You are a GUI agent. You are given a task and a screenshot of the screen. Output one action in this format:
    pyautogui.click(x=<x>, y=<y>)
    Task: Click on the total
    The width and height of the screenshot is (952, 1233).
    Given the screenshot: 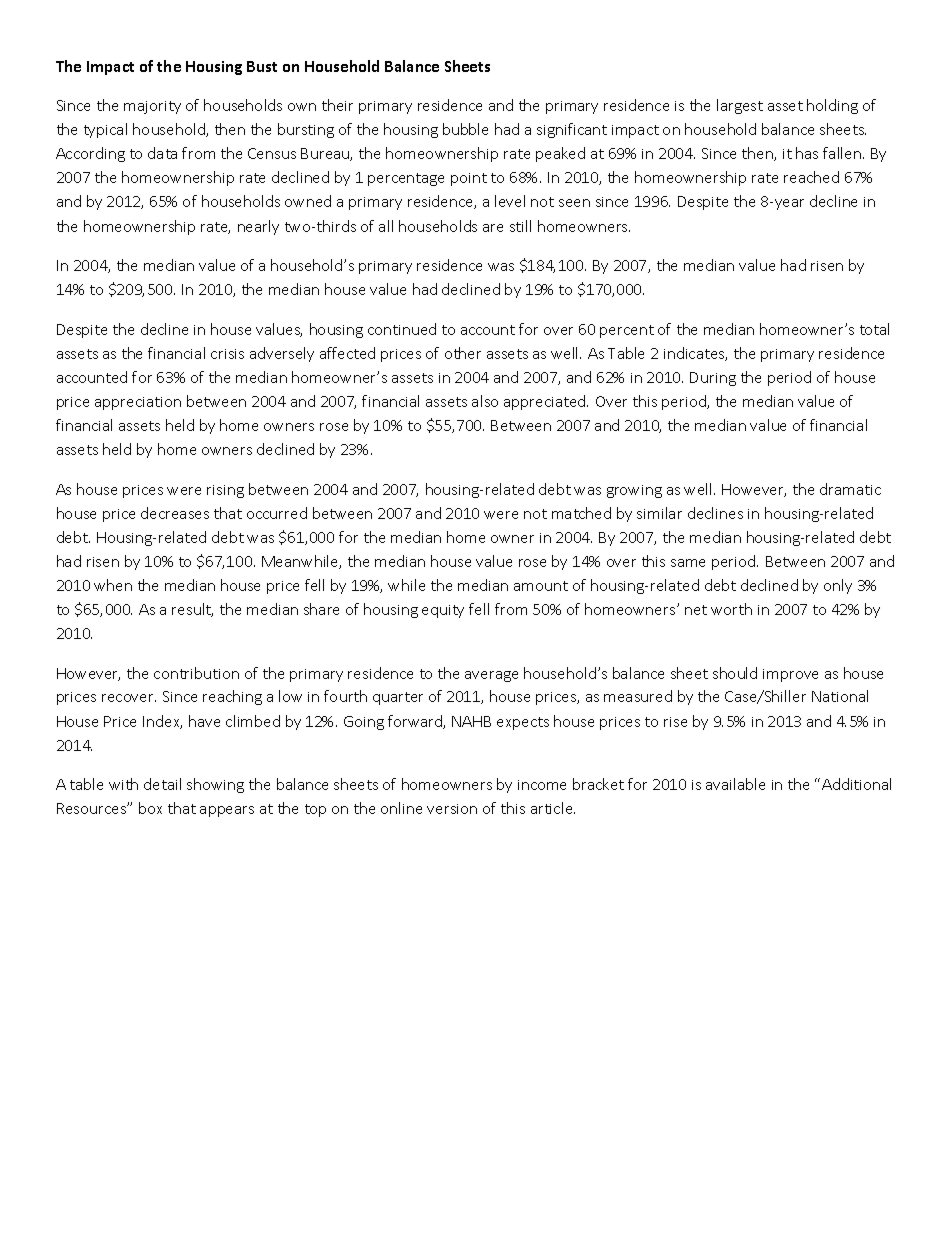 What is the action you would take?
    pyautogui.click(x=874, y=329)
